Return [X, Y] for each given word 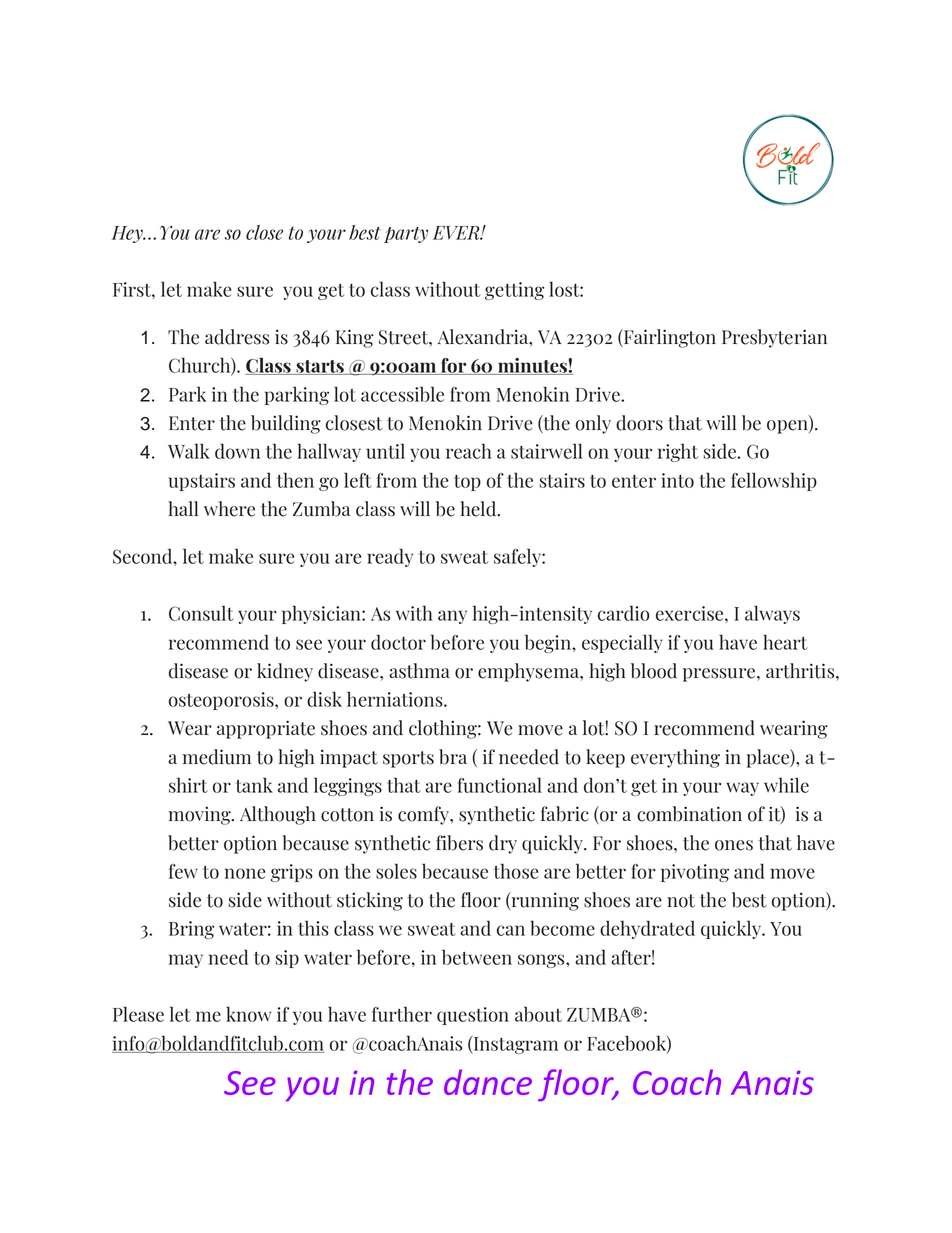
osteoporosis [222, 701]
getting [514, 291]
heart [785, 642]
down [237, 451]
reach [469, 451]
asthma [419, 671]
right [678, 452]
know [248, 1014]
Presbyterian [774, 338]
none [245, 873]
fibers [459, 843]
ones [734, 845]
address [237, 337]
